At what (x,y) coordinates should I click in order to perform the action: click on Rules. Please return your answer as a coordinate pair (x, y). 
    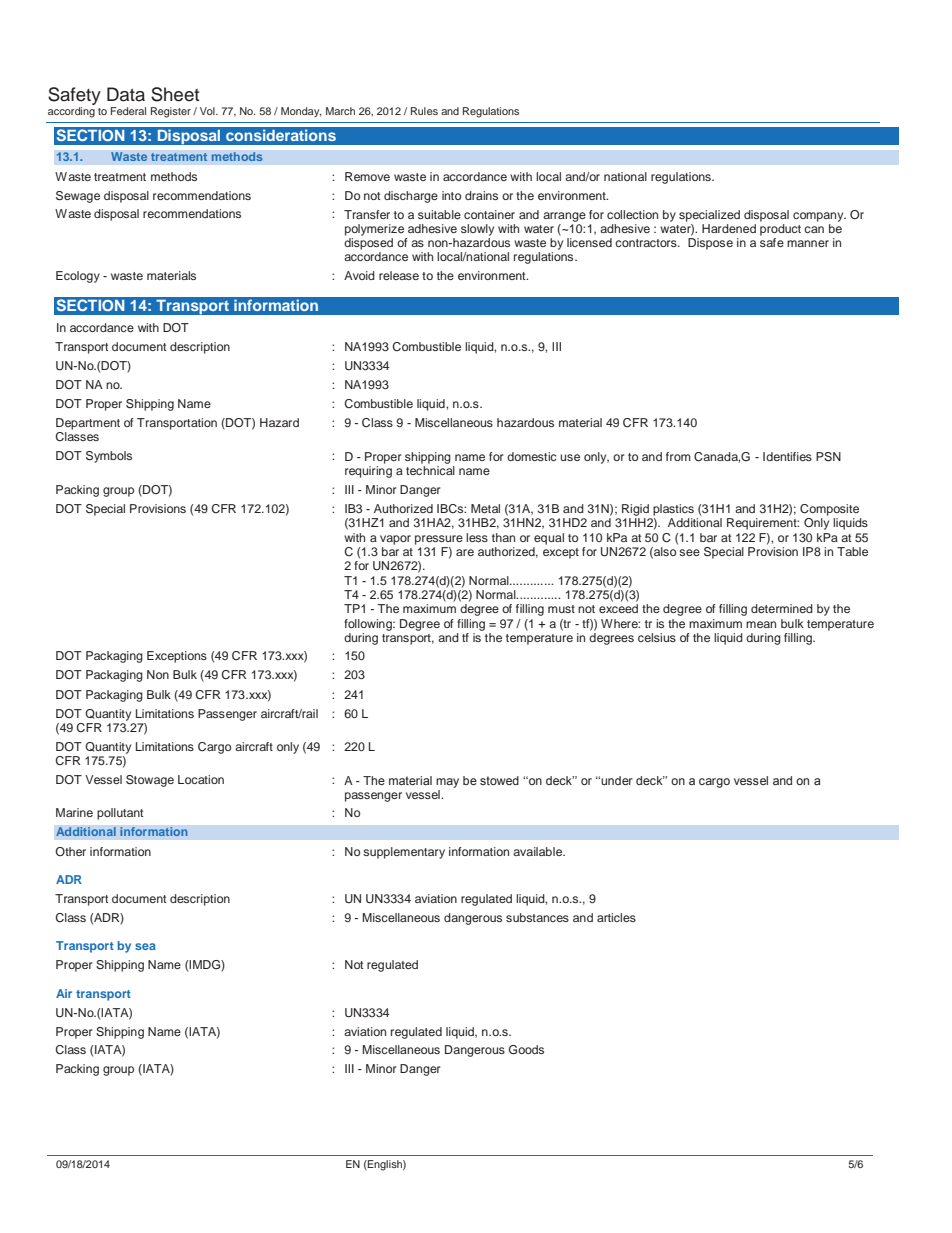
    Looking at the image, I should click on (424, 111).
